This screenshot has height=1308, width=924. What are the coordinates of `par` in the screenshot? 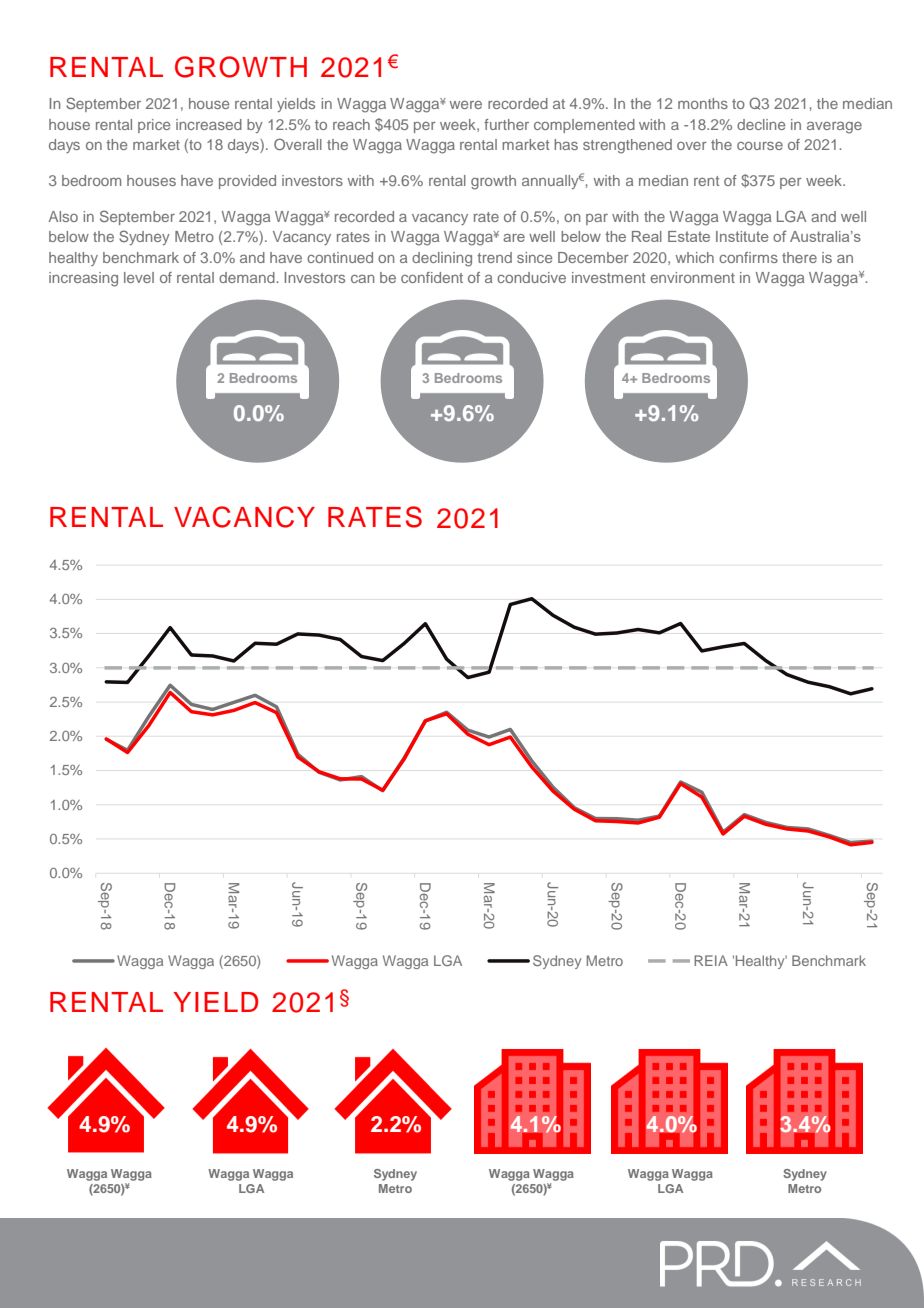 It's located at (597, 219).
